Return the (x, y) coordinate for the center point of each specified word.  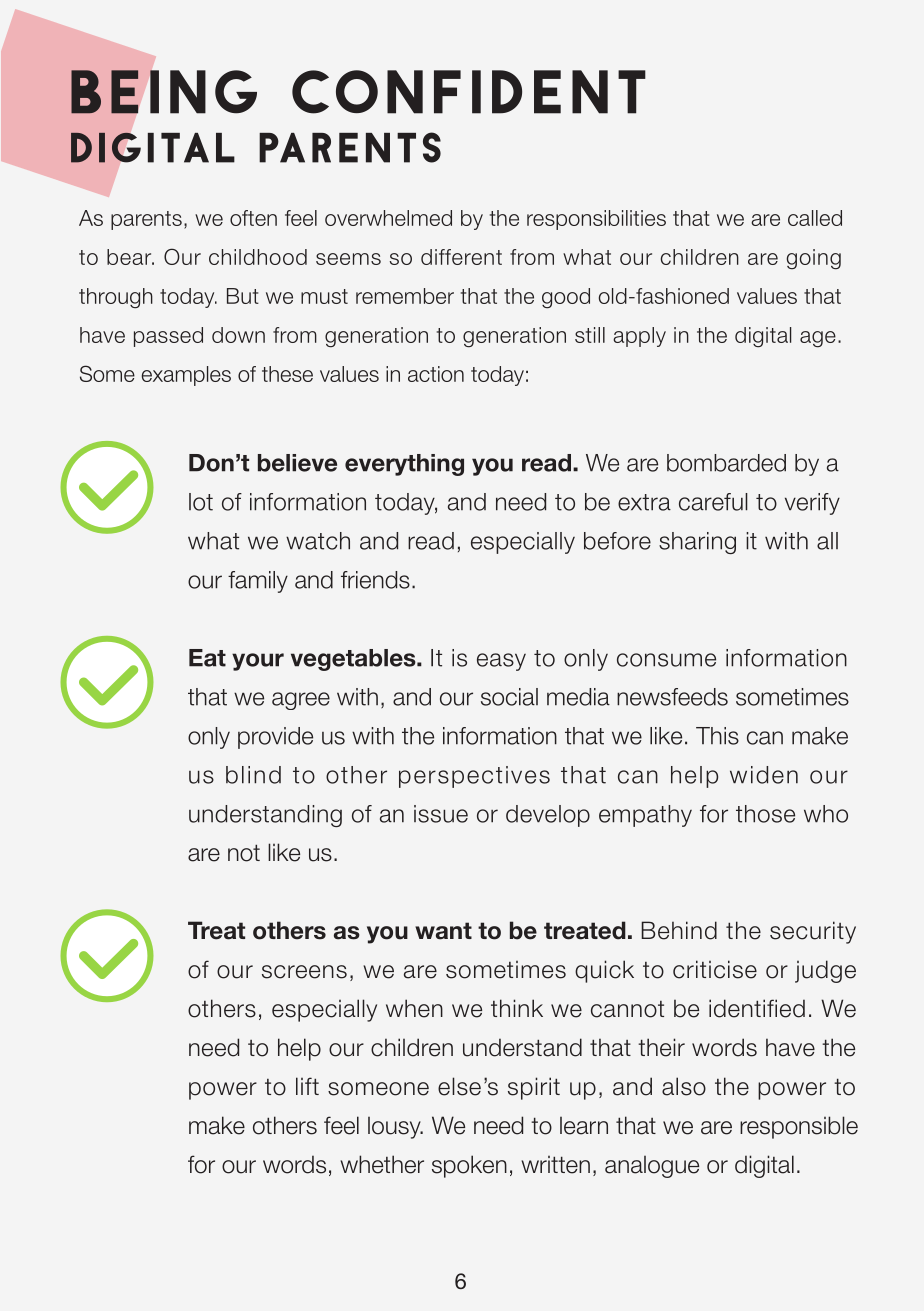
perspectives (474, 777)
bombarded (726, 463)
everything (404, 465)
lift (307, 1086)
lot (201, 502)
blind (253, 775)
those (765, 814)
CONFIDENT (469, 92)
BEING (164, 92)
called (815, 218)
